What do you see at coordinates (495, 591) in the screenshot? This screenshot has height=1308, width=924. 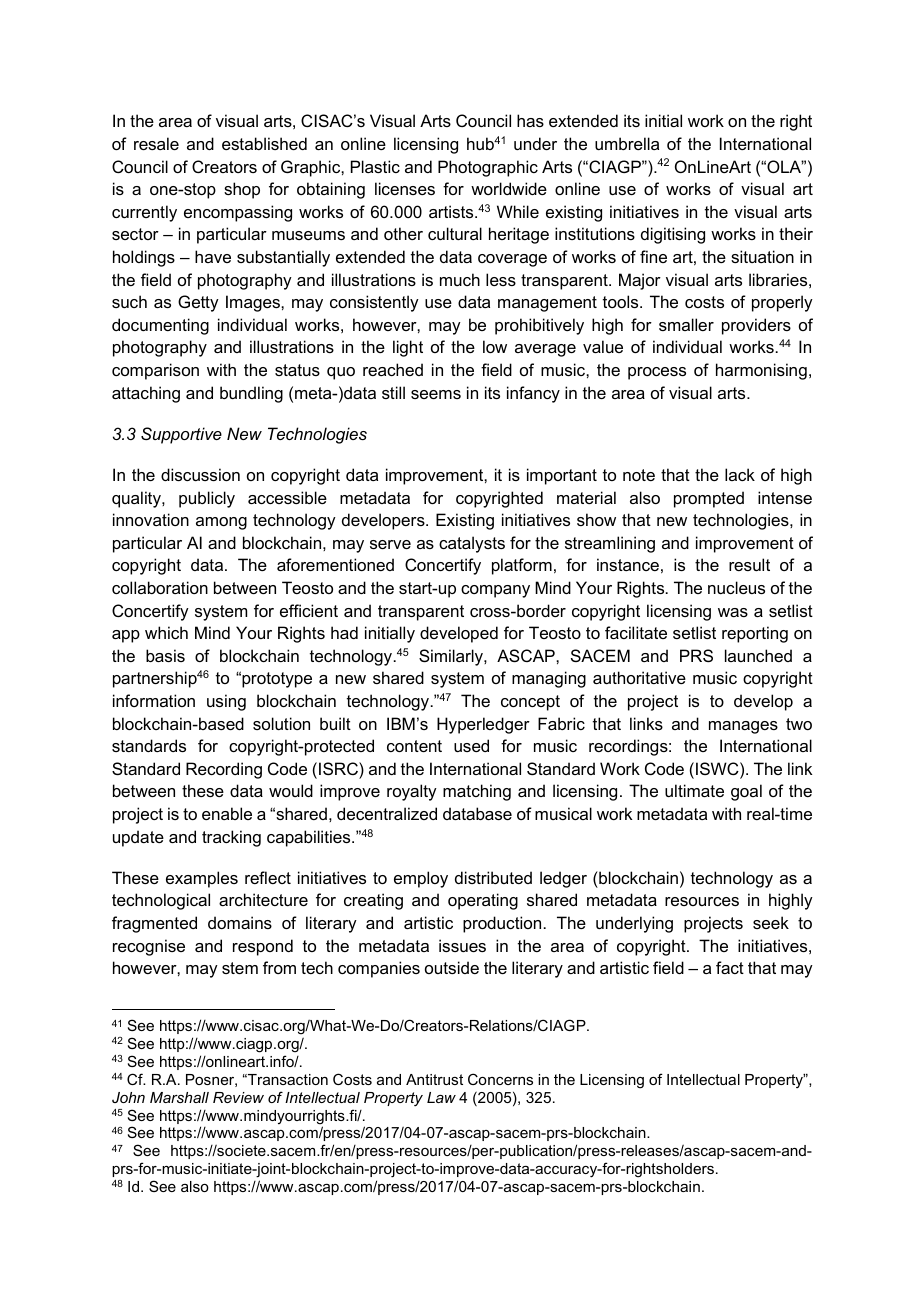 I see `company` at bounding box center [495, 591].
